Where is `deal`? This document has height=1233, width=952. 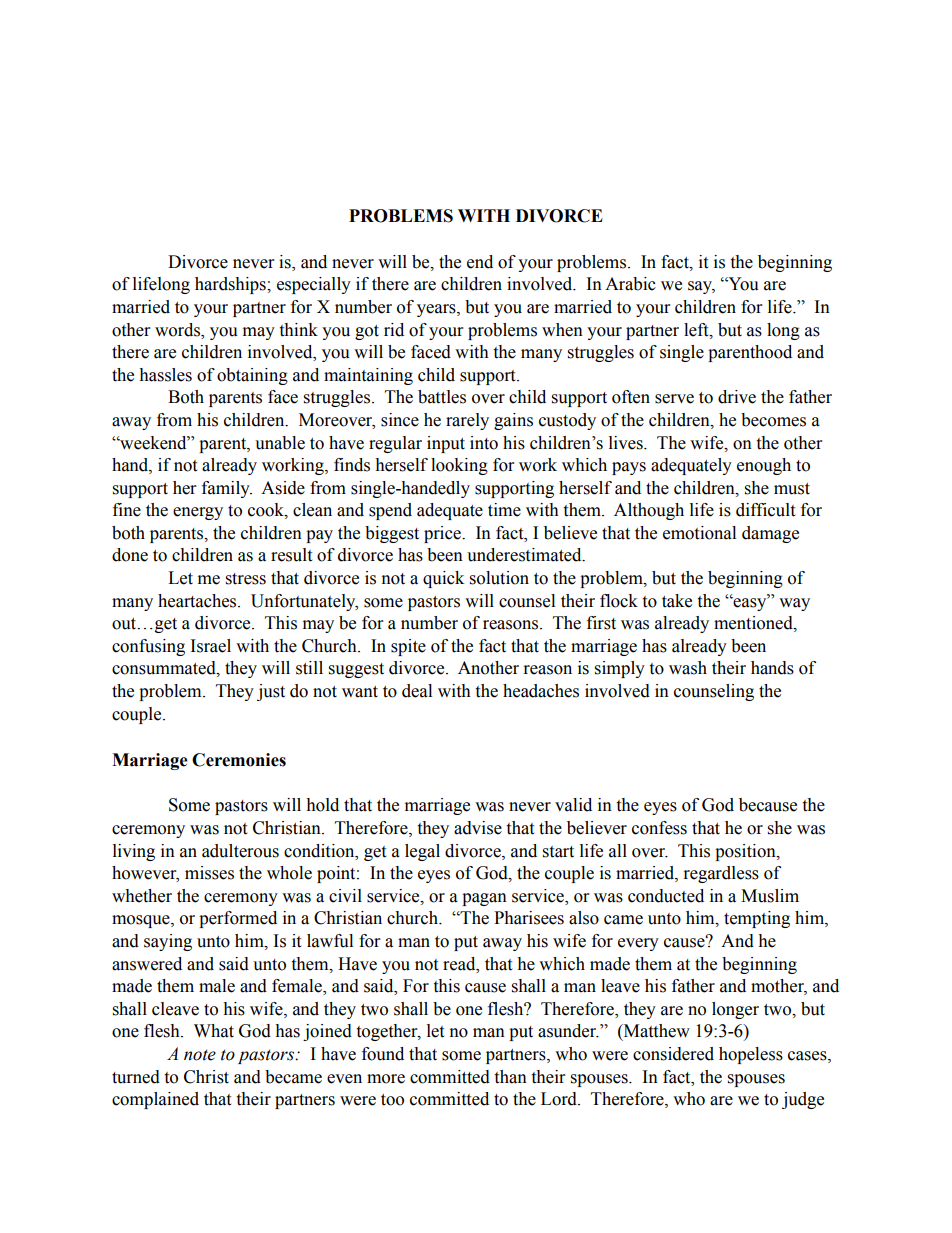 deal is located at coordinates (417, 691).
